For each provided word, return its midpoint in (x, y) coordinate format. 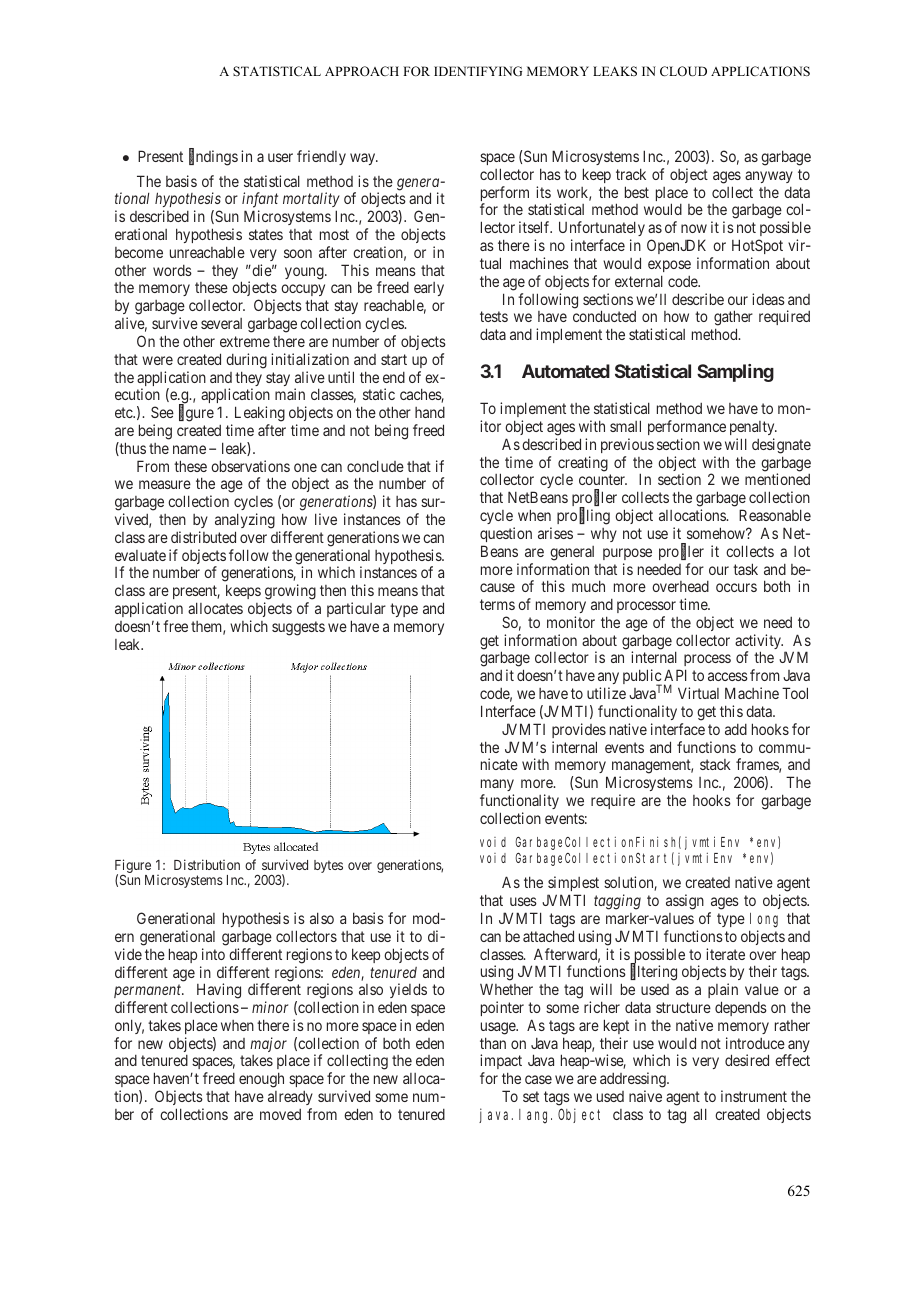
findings (213, 158)
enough (261, 1080)
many (497, 785)
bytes (328, 866)
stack (715, 764)
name (189, 449)
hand (430, 412)
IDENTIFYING (478, 71)
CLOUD (683, 71)
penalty (753, 428)
